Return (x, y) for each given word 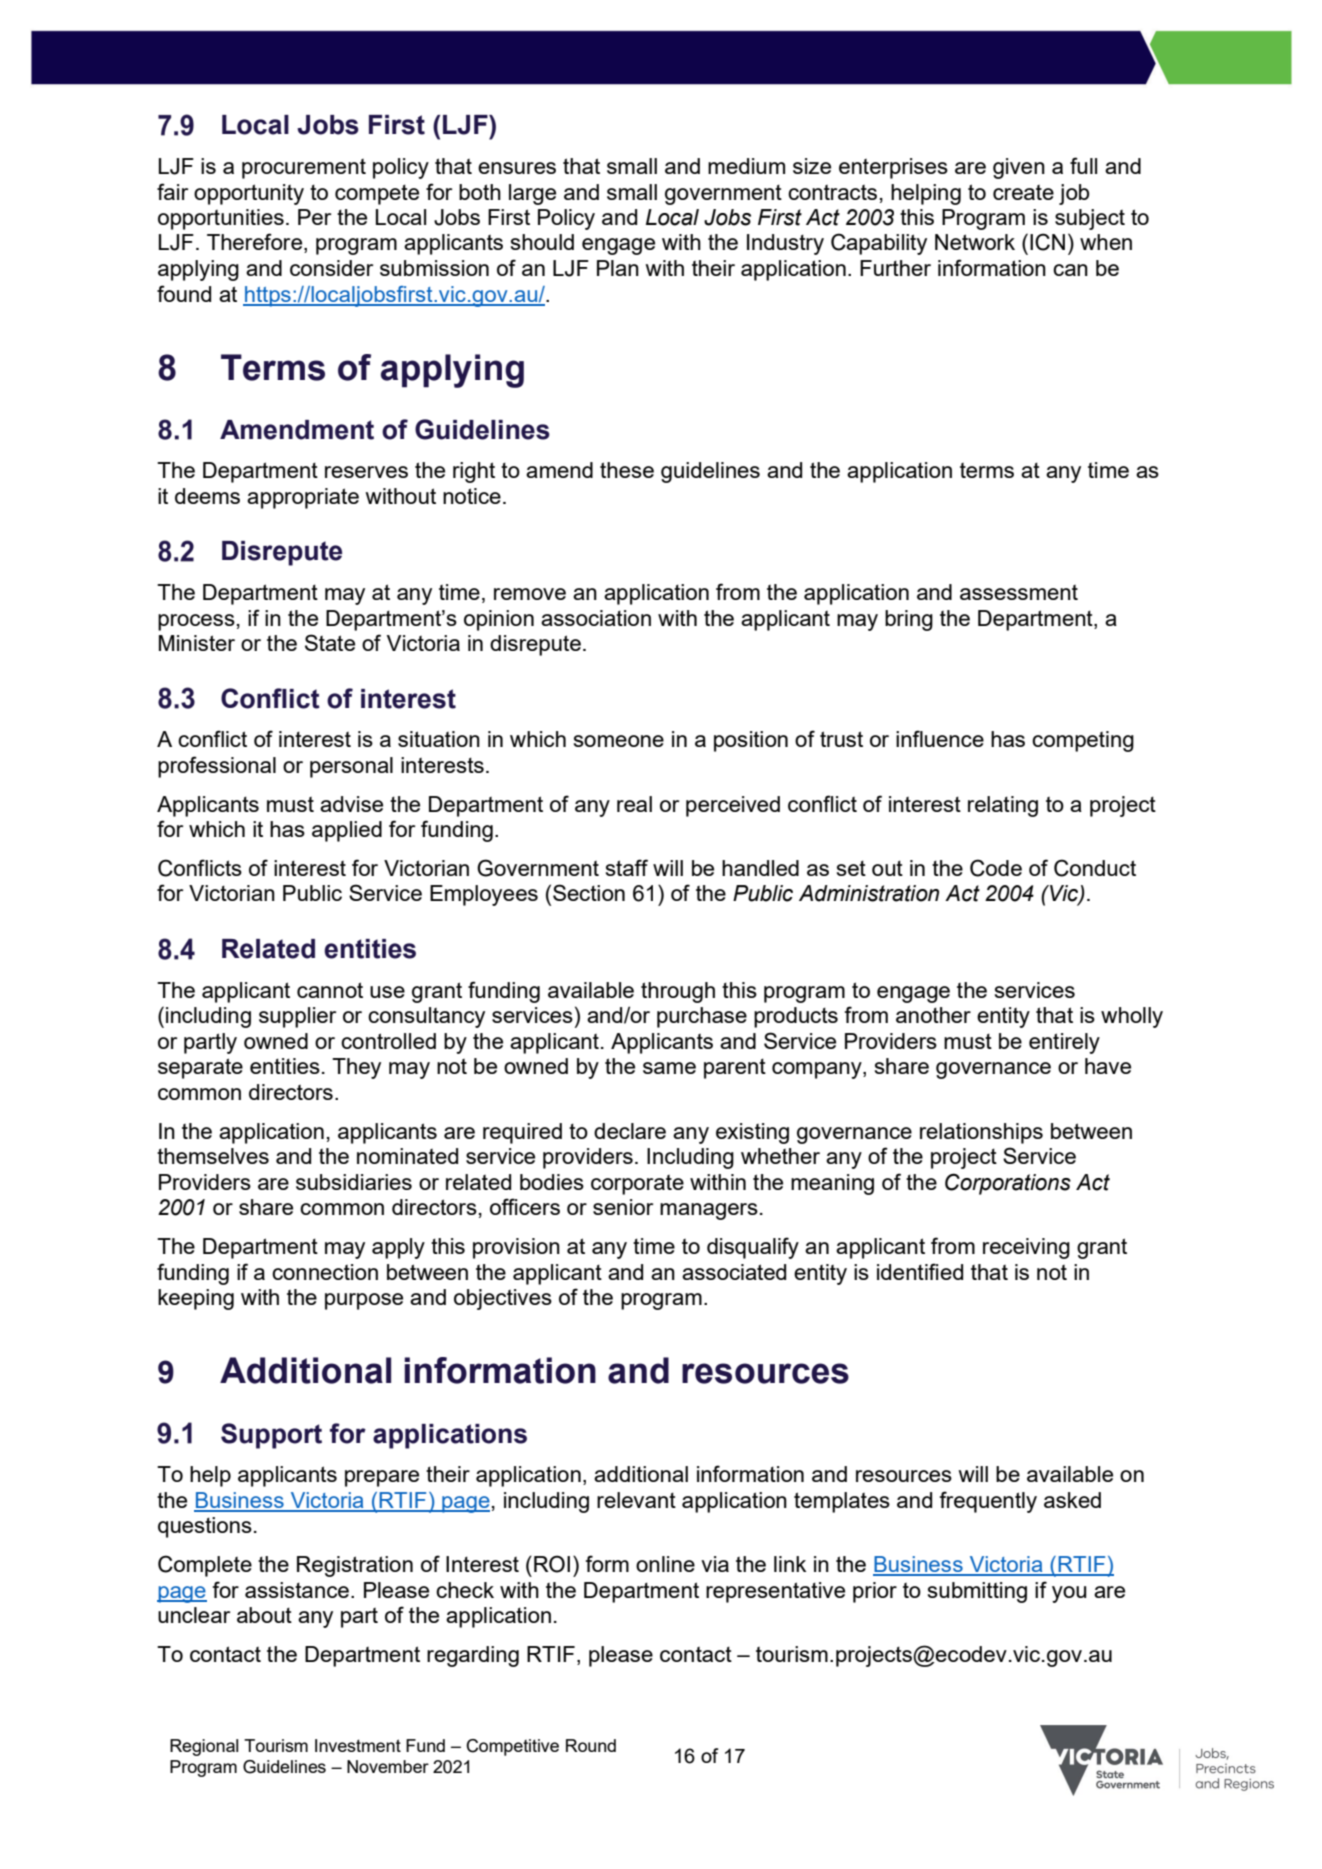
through (678, 992)
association (596, 618)
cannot (330, 990)
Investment (358, 1745)
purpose (364, 1301)
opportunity (249, 194)
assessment (1019, 592)
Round (591, 1745)
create (1023, 192)
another (933, 1015)
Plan (618, 268)
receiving (1026, 1248)
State (330, 642)
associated (734, 1272)
